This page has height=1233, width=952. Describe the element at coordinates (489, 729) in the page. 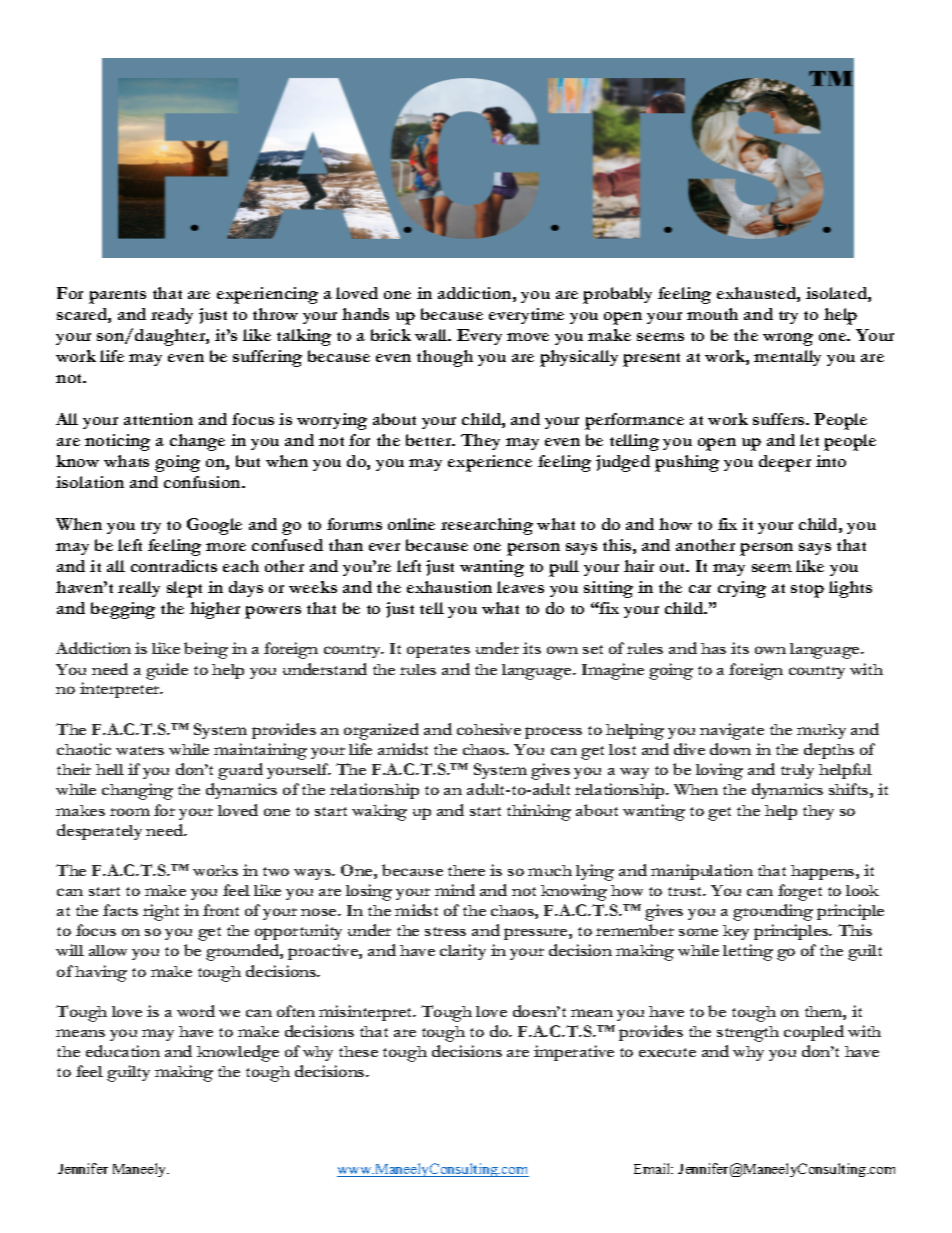

I see `cohesive` at that location.
